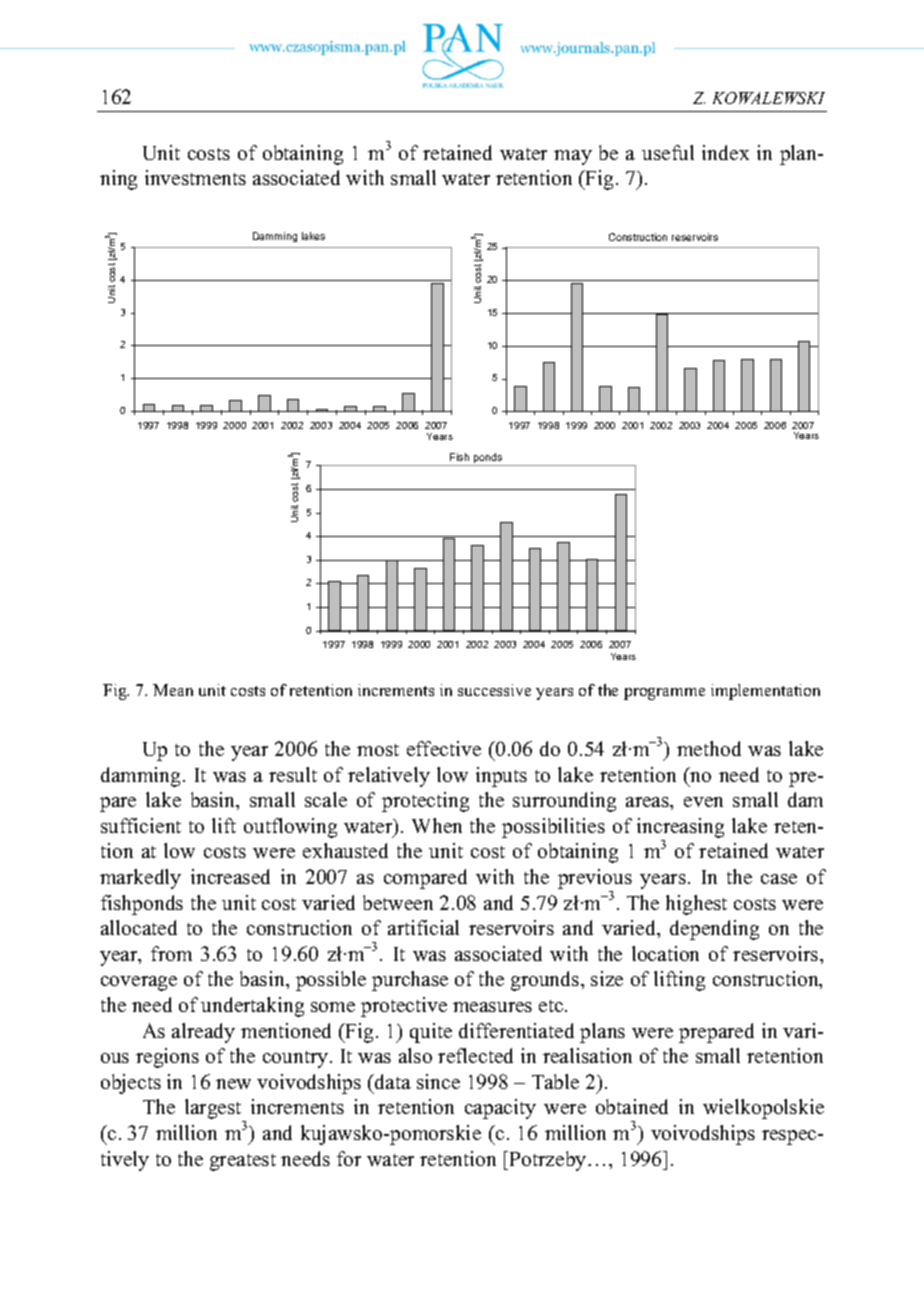  Describe the element at coordinates (573, 157) in the screenshot. I see `may` at that location.
